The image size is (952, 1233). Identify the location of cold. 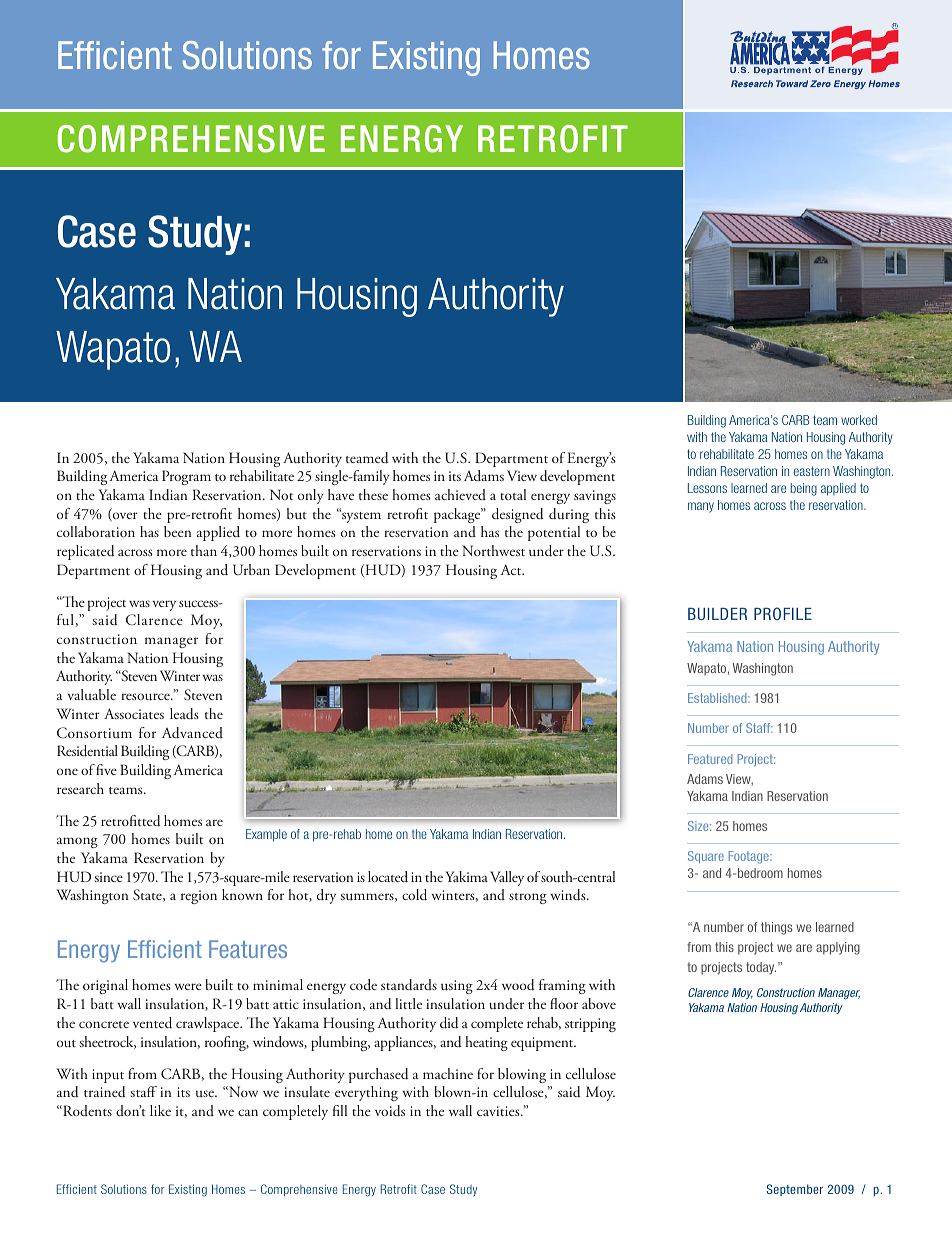
(414, 895).
